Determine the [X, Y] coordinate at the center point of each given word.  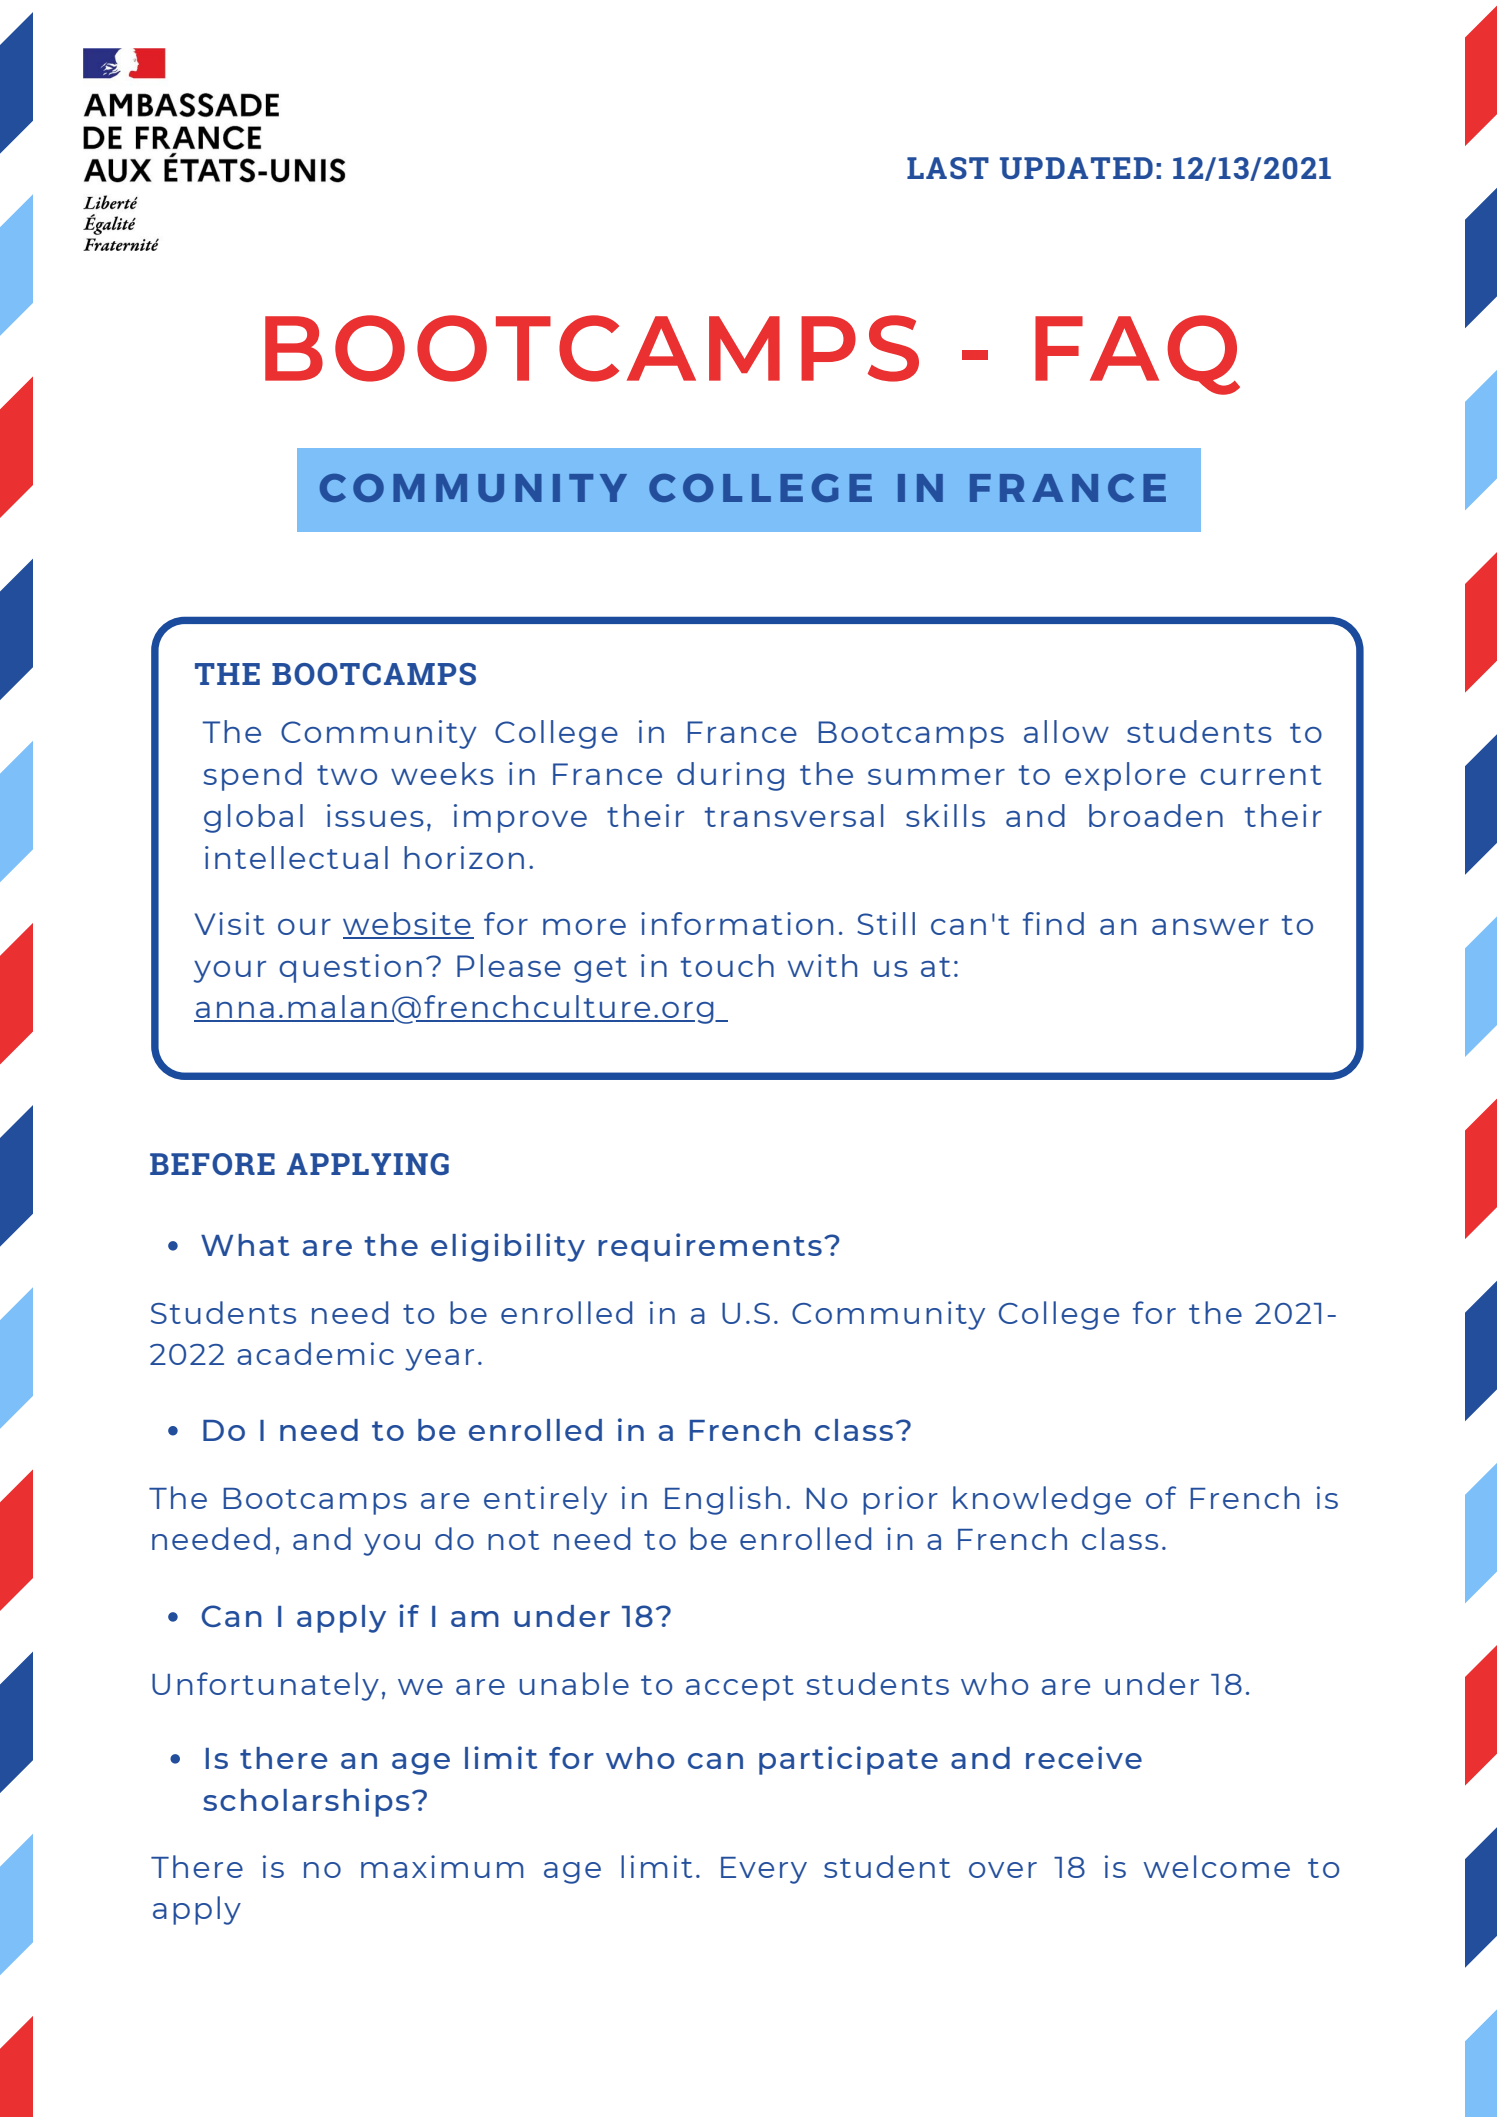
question [350, 968]
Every [764, 1870]
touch [727, 965]
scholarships [306, 1802]
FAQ [1137, 355]
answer [1210, 927]
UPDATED [1076, 168]
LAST [948, 168]
